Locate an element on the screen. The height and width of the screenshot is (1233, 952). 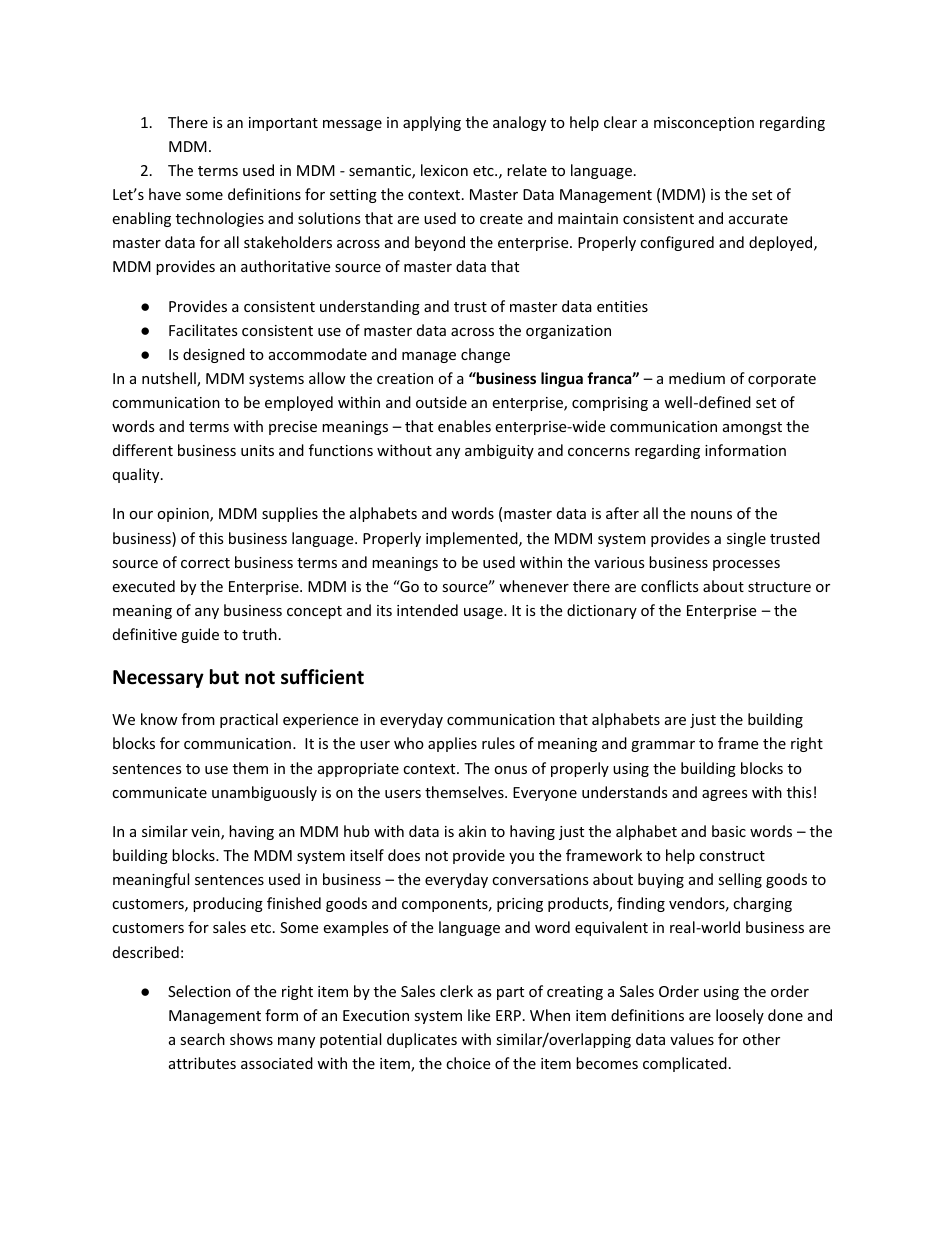
search is located at coordinates (202, 1039).
